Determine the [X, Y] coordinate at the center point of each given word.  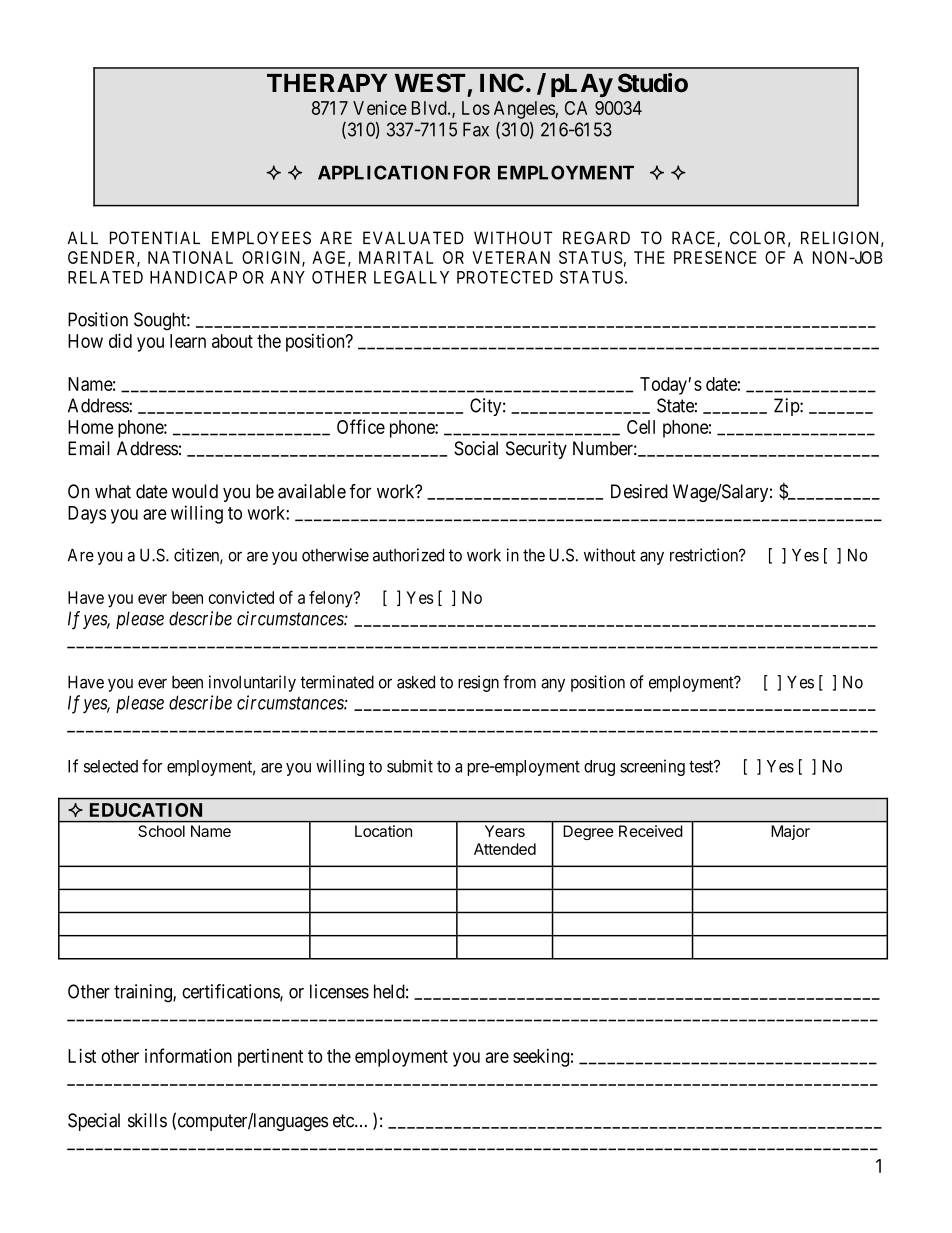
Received [650, 831]
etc [344, 1121]
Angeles [525, 110]
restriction [705, 555]
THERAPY [327, 83]
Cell [641, 427]
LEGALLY [411, 277]
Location [383, 831]
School [161, 831]
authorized [408, 555]
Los [476, 108]
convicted [241, 597]
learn [188, 341]
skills [147, 1120]
